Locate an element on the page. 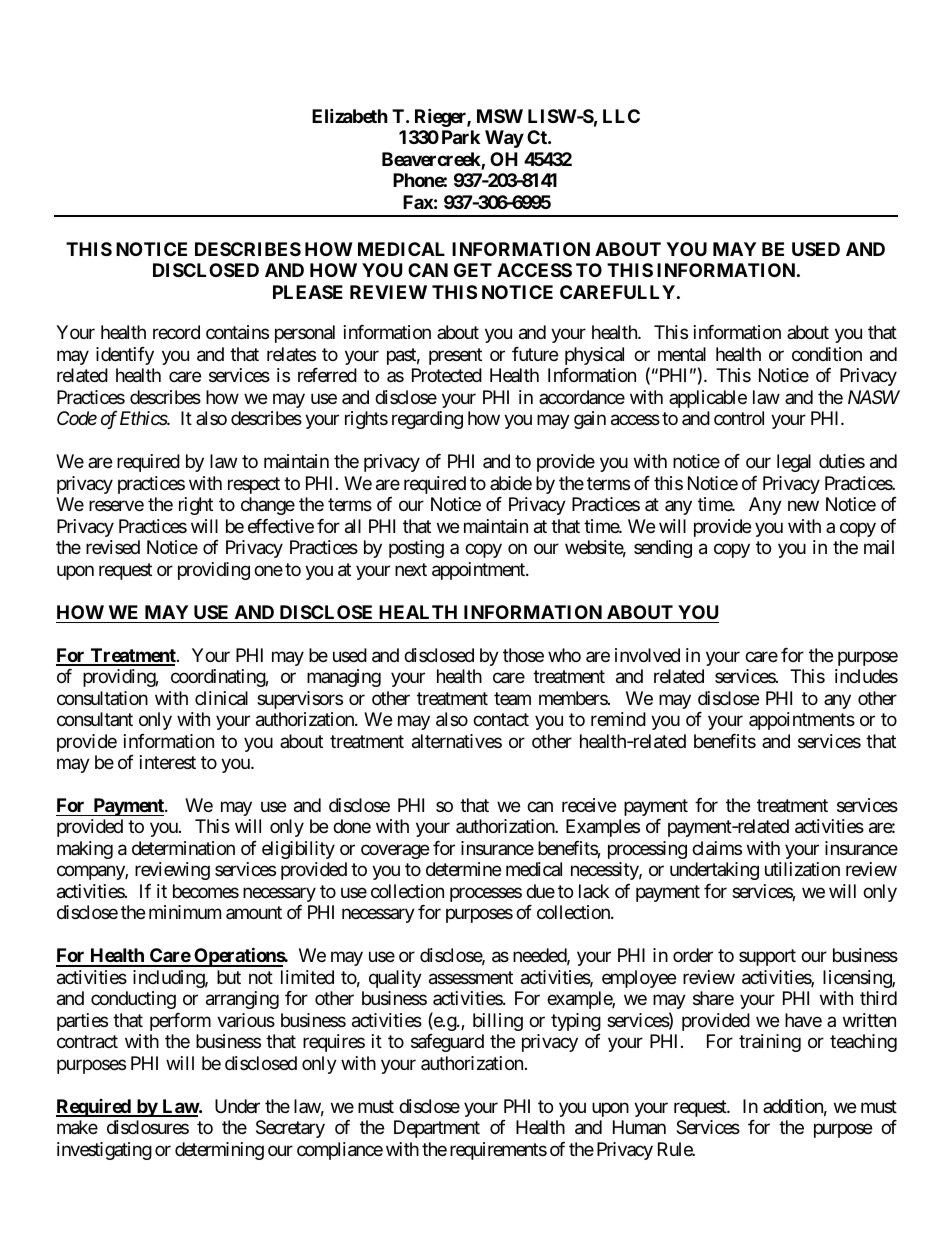  determination is located at coordinates (183, 848).
